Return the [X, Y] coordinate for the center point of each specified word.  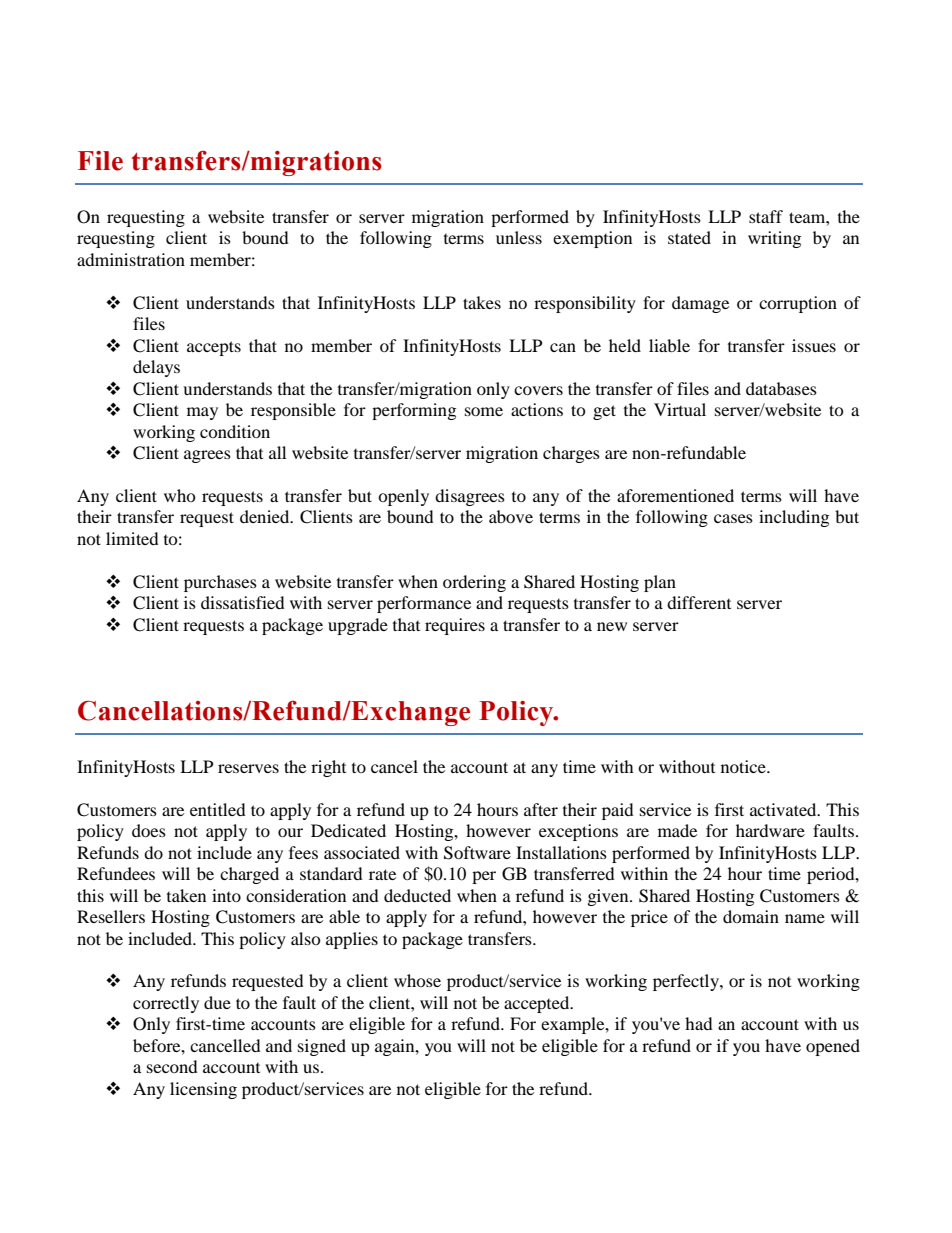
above [511, 516]
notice [744, 766]
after [541, 809]
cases [733, 518]
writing [774, 239]
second [172, 1066]
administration [131, 259]
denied [266, 516]
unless [519, 237]
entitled [218, 809]
